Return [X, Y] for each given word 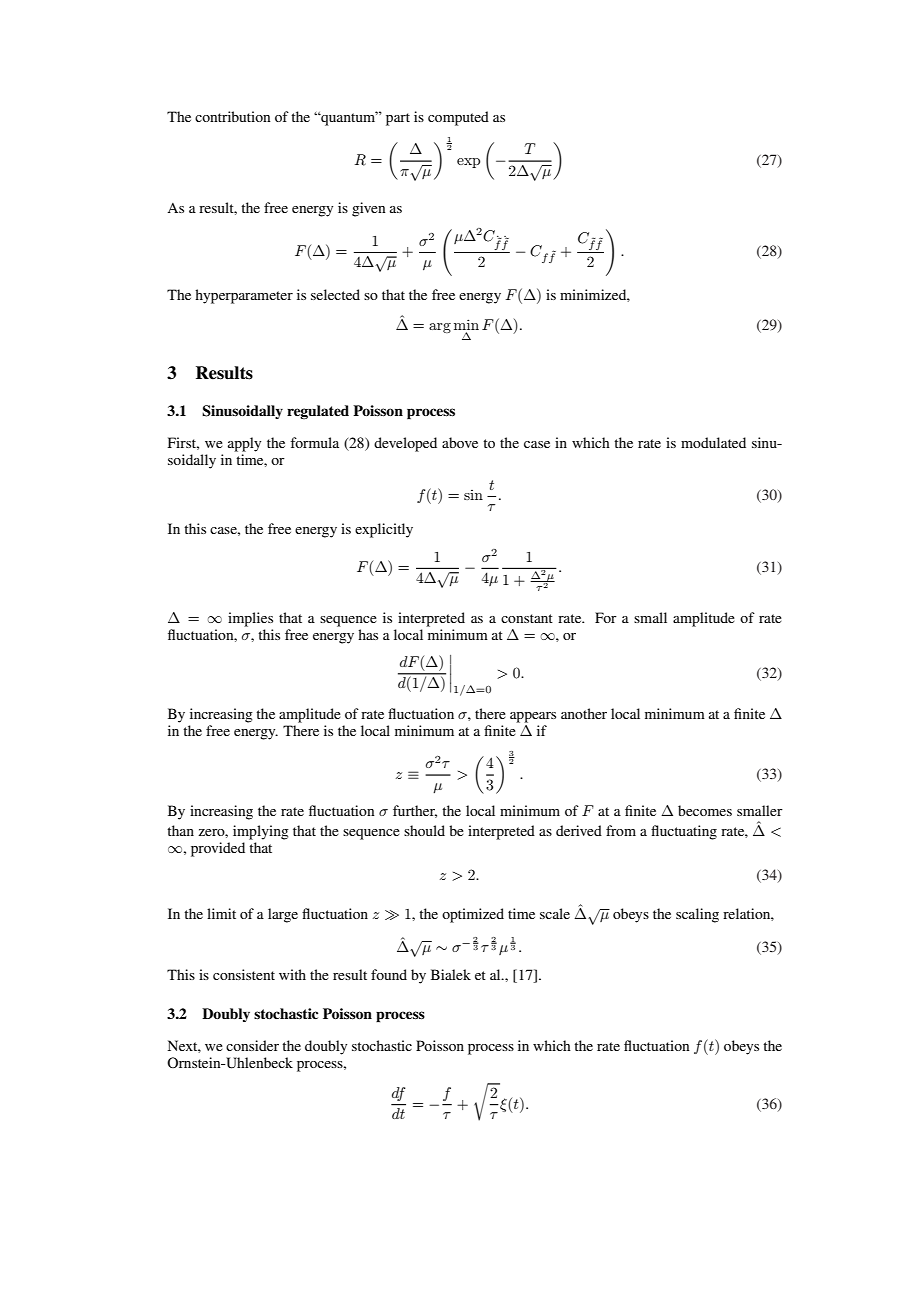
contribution [232, 116]
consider [252, 1045]
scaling [697, 915]
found [389, 974]
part [398, 119]
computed [458, 118]
